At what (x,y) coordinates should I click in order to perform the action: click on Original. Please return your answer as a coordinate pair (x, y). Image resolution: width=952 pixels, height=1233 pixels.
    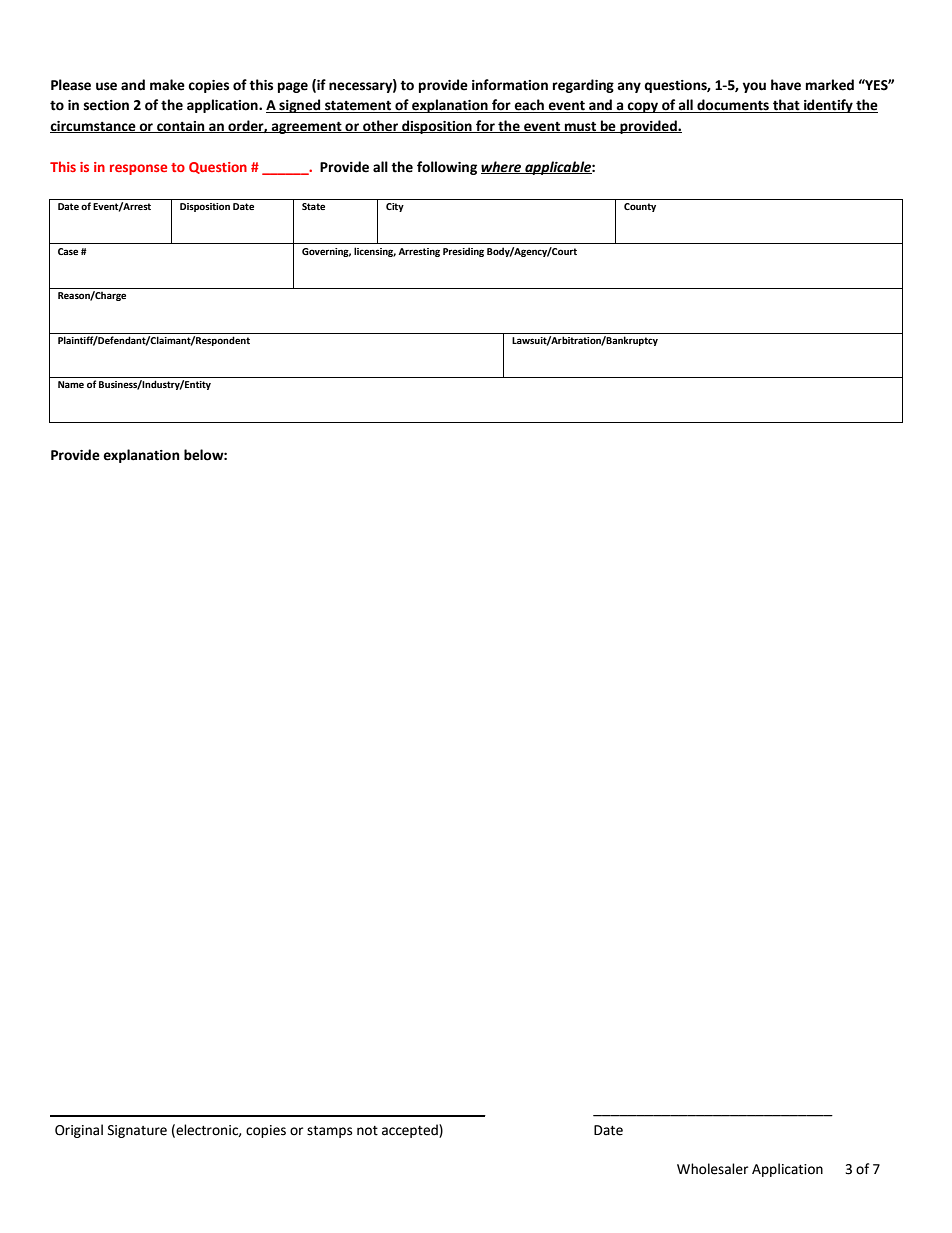
    Looking at the image, I should click on (79, 1131).
